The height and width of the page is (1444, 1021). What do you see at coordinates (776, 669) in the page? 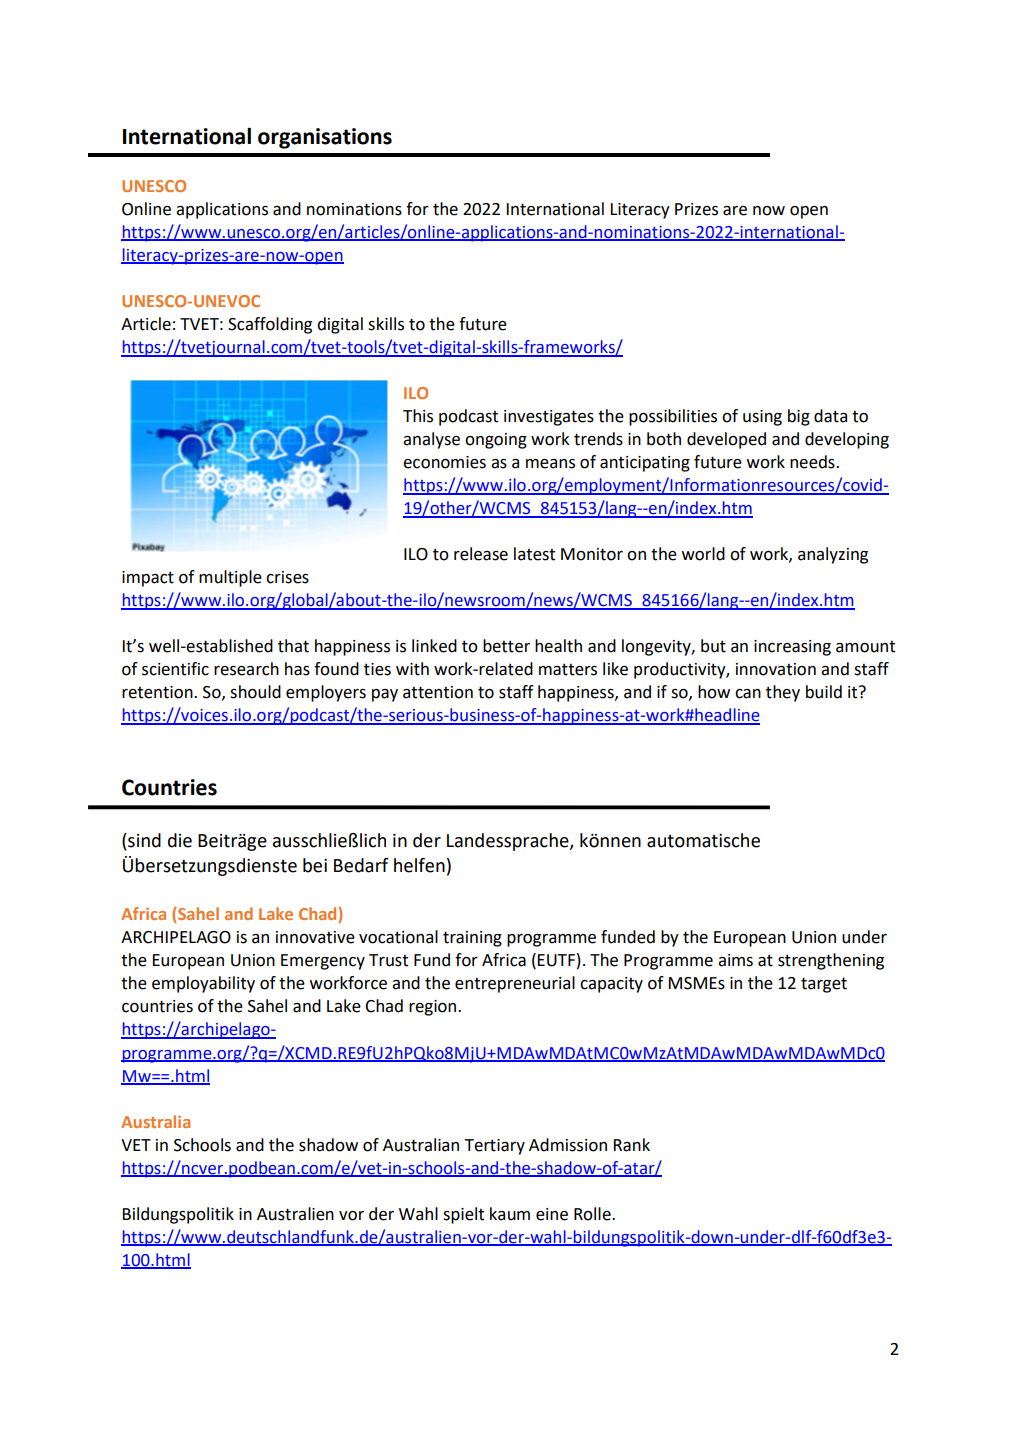
I see `innovation` at bounding box center [776, 669].
